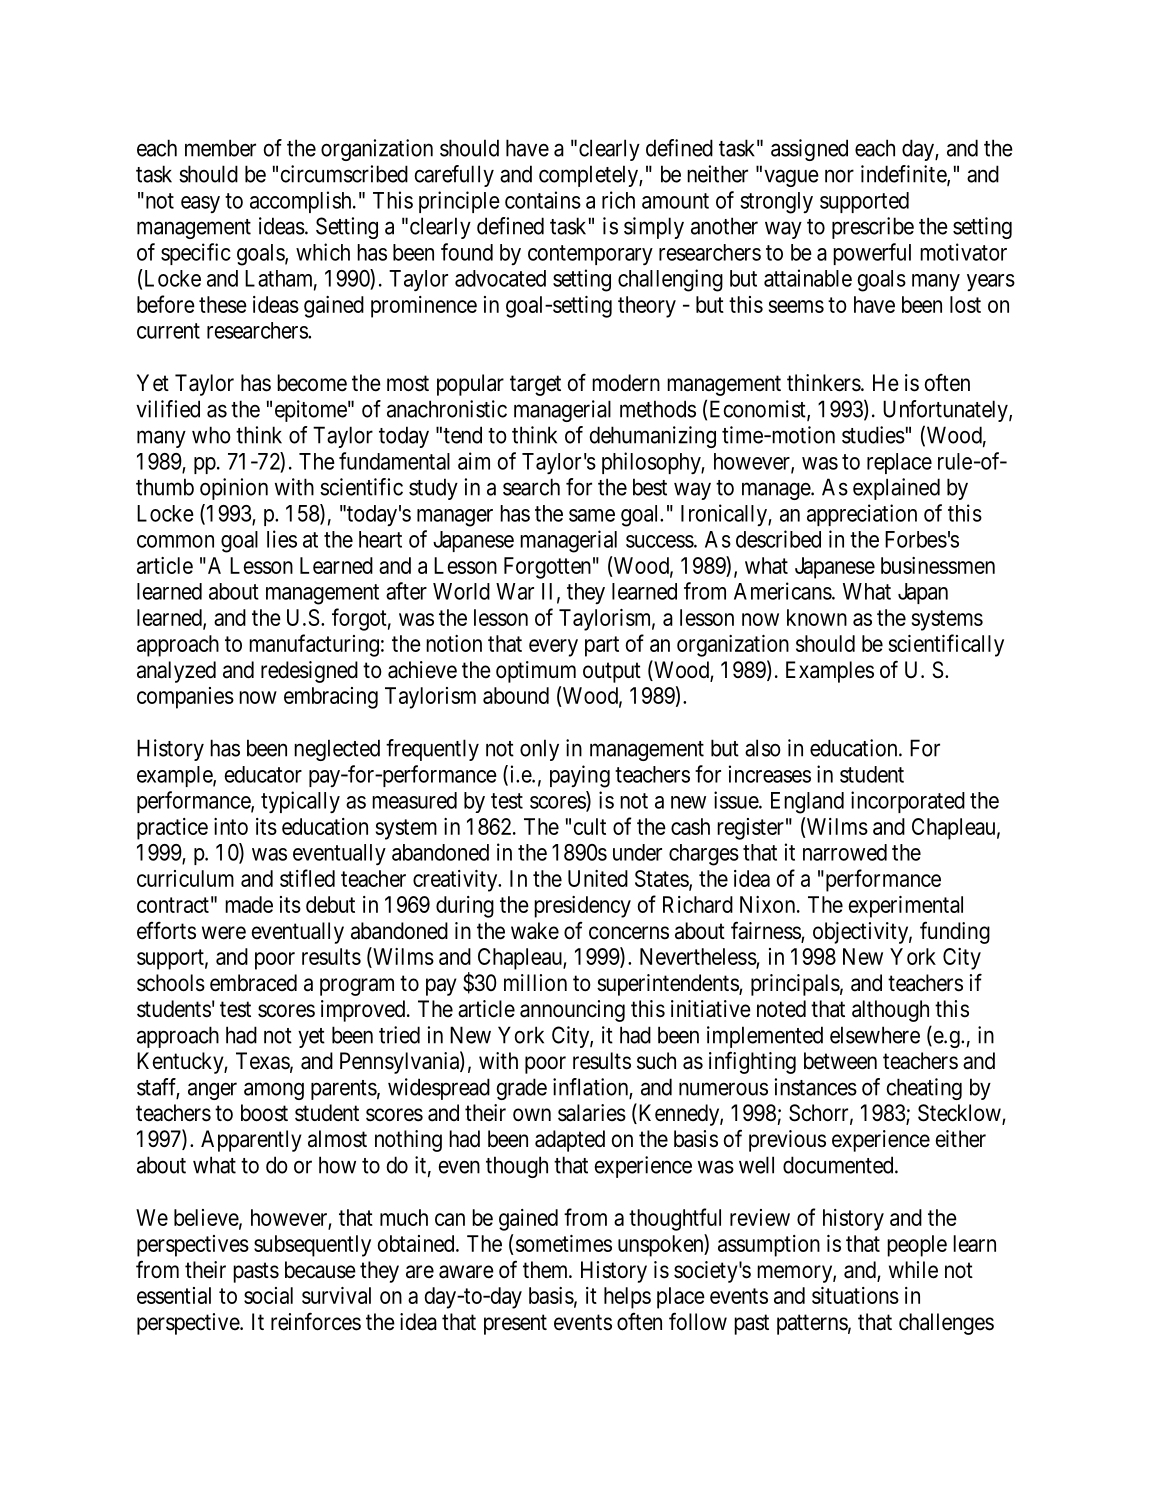 The height and width of the document is (1495, 1155). What do you see at coordinates (547, 1270) in the document?
I see `them` at bounding box center [547, 1270].
